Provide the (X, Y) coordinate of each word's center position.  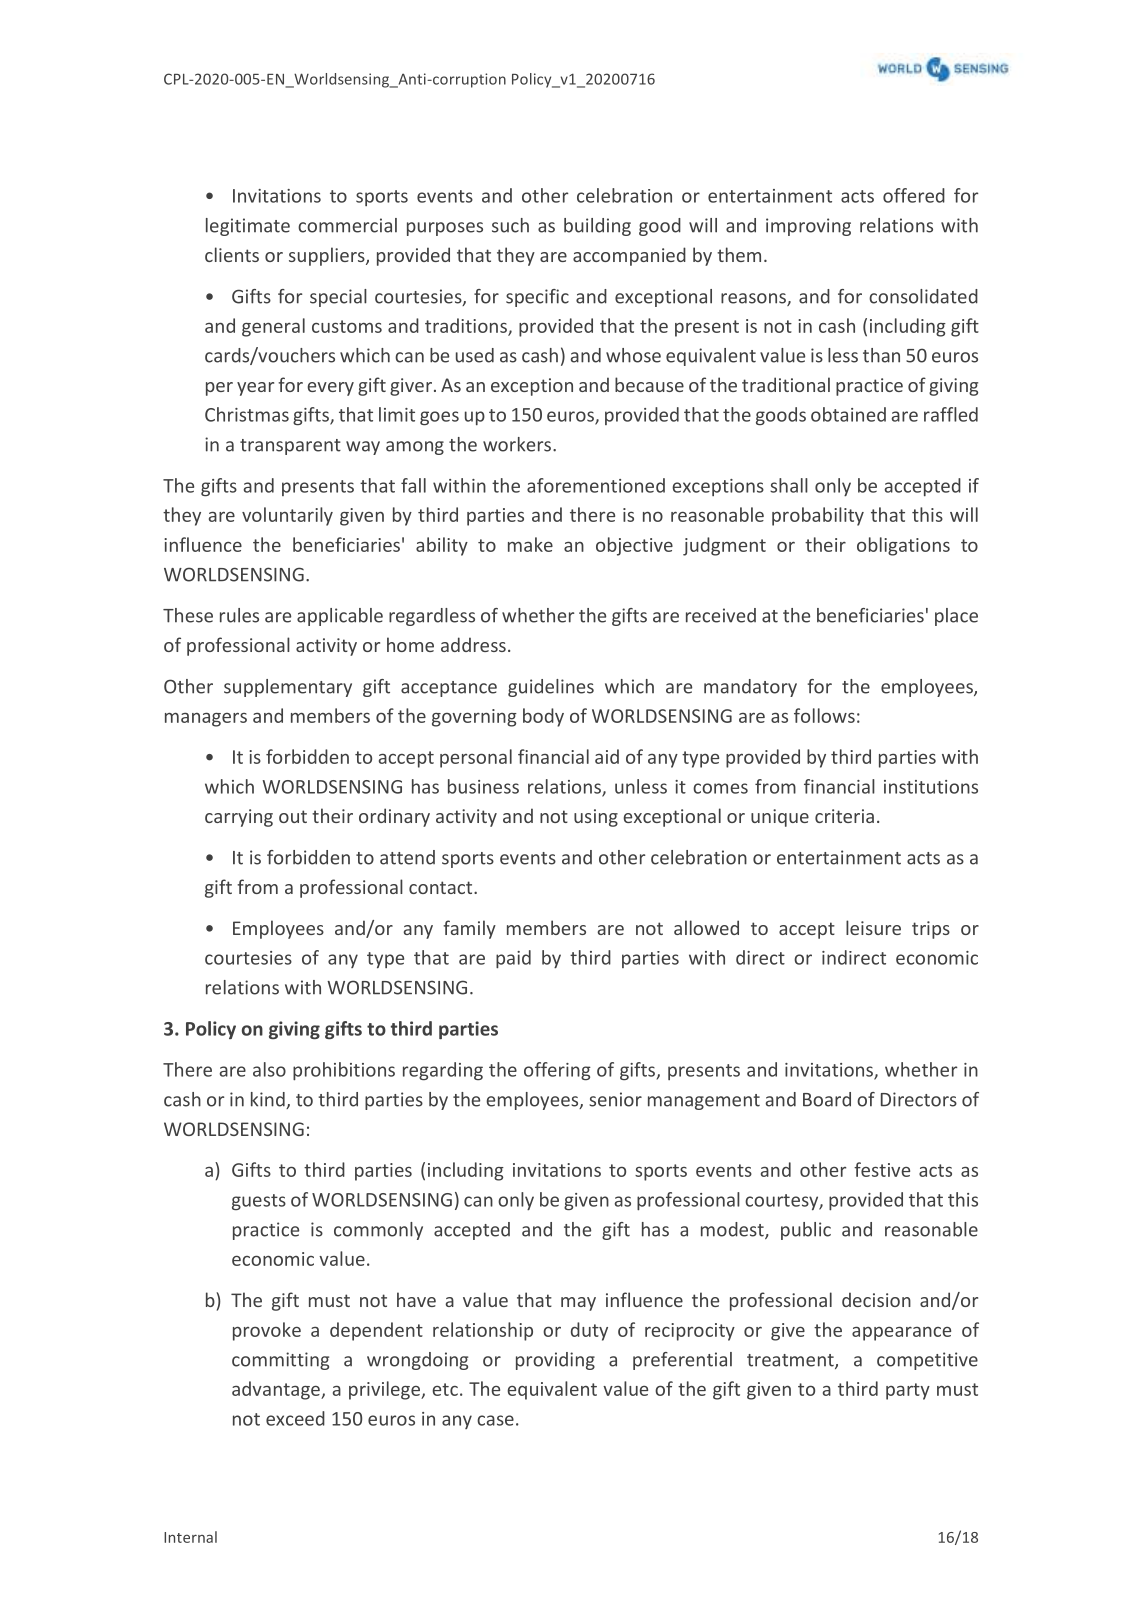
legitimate (248, 227)
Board (827, 1099)
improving (808, 227)
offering (557, 1071)
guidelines (551, 688)
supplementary (288, 688)
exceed (295, 1418)
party (908, 1391)
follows (824, 715)
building (597, 227)
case (495, 1420)
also (269, 1069)
